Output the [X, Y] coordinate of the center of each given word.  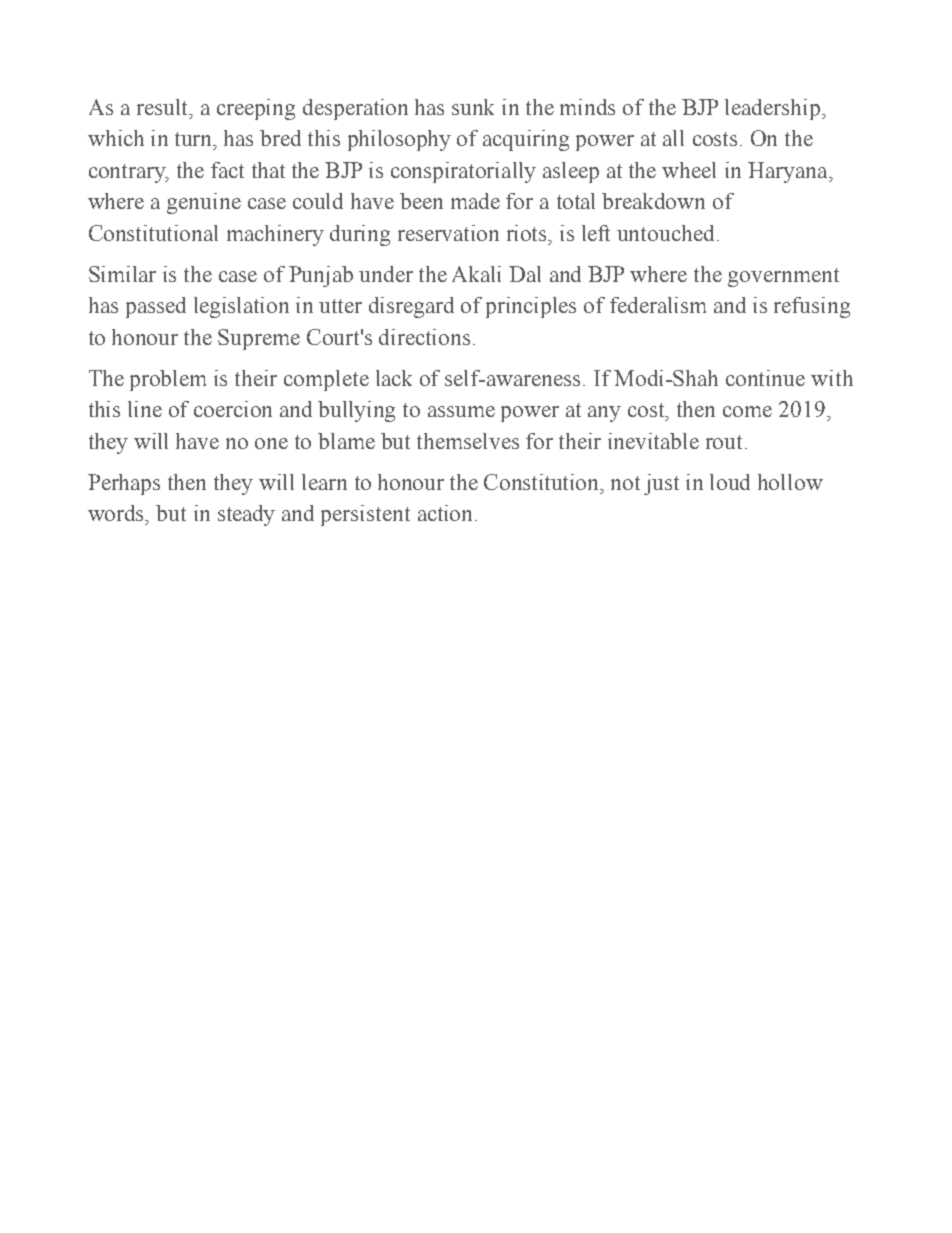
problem [168, 380]
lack [394, 378]
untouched [665, 233]
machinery [275, 235]
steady [246, 515]
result [163, 107]
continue [765, 378]
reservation [448, 233]
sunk [473, 107]
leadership [774, 109]
